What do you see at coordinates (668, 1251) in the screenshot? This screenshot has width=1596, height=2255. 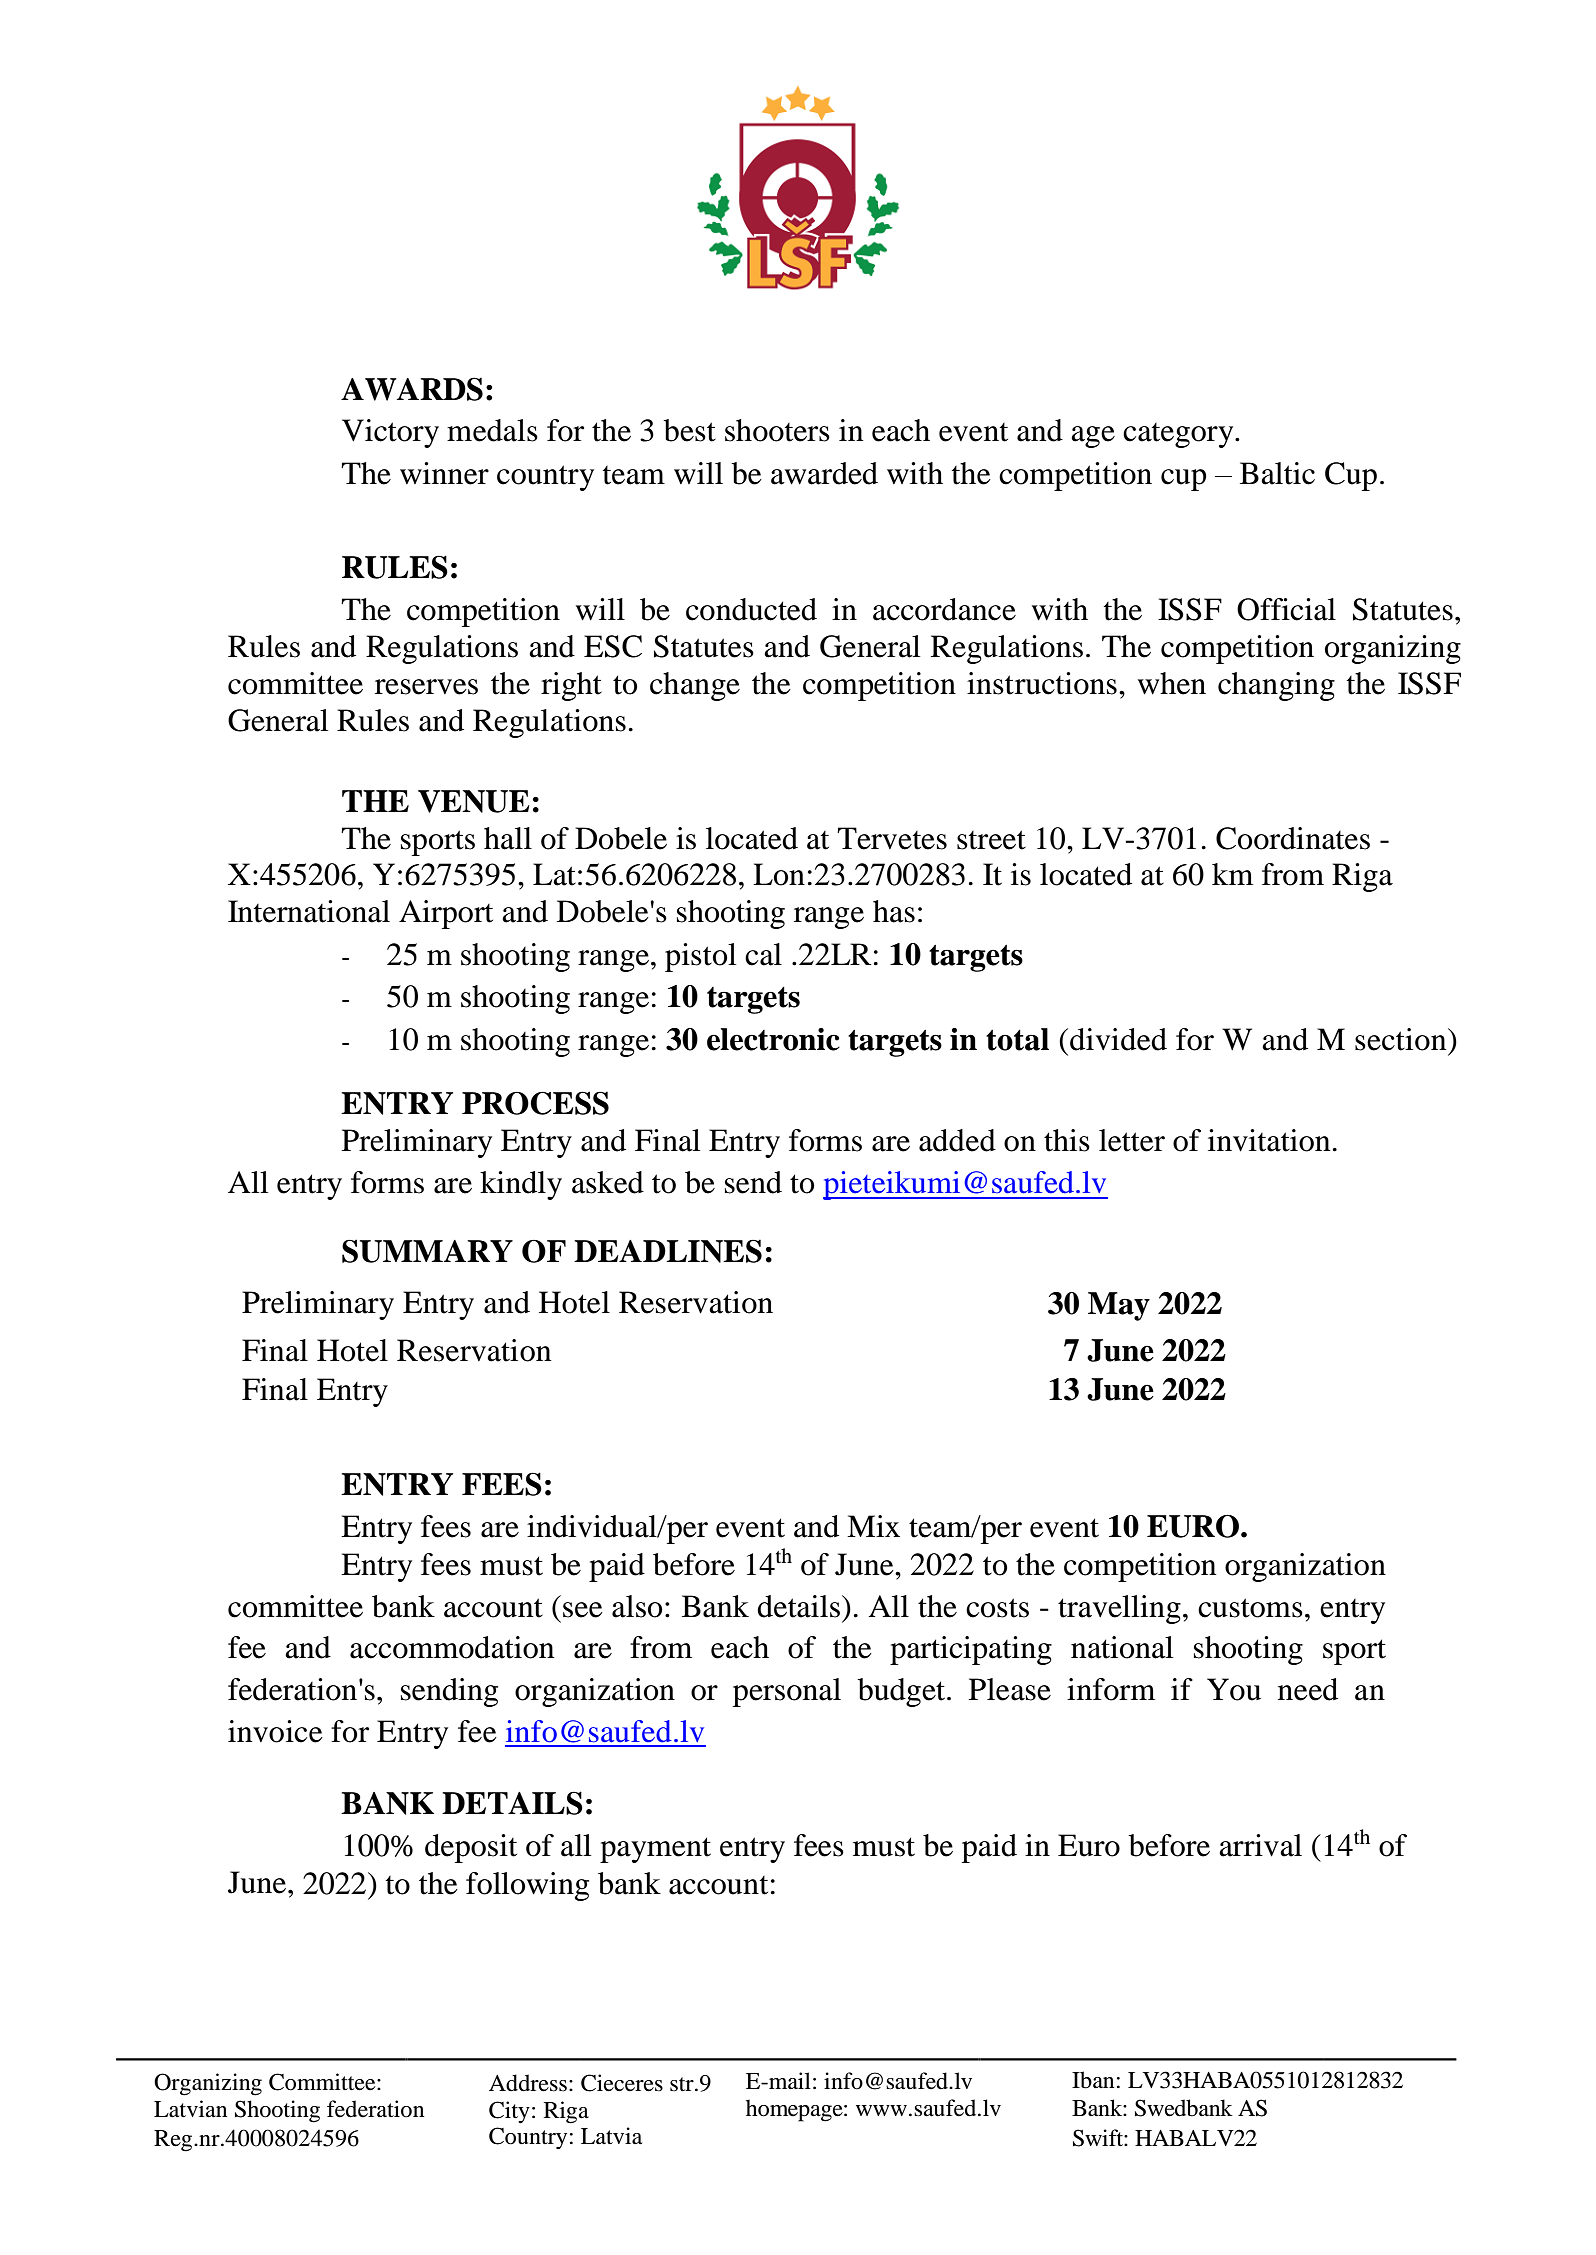 I see `DEADLINES` at bounding box center [668, 1251].
